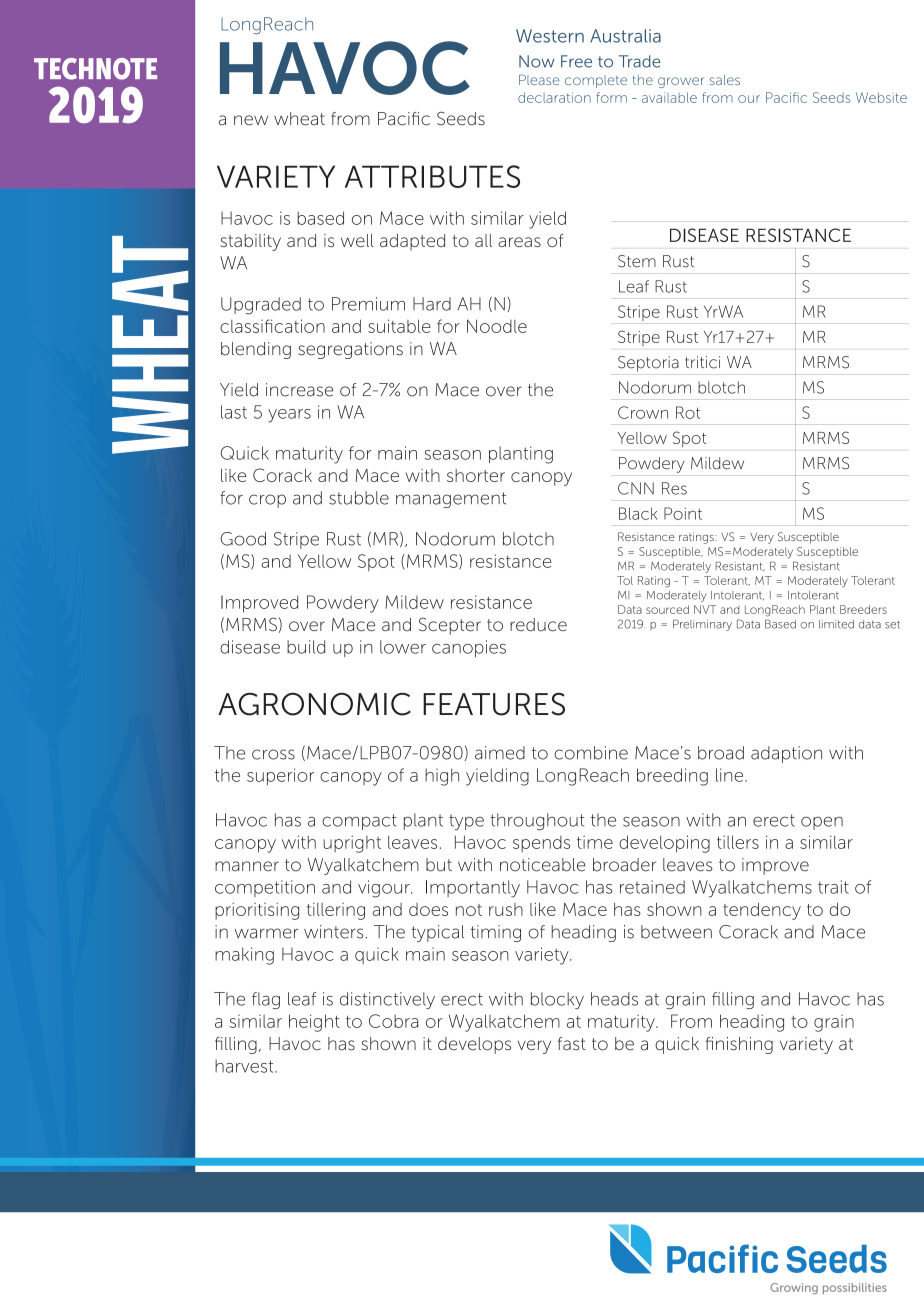 Image resolution: width=924 pixels, height=1308 pixels. I want to click on adaption, so click(786, 754).
